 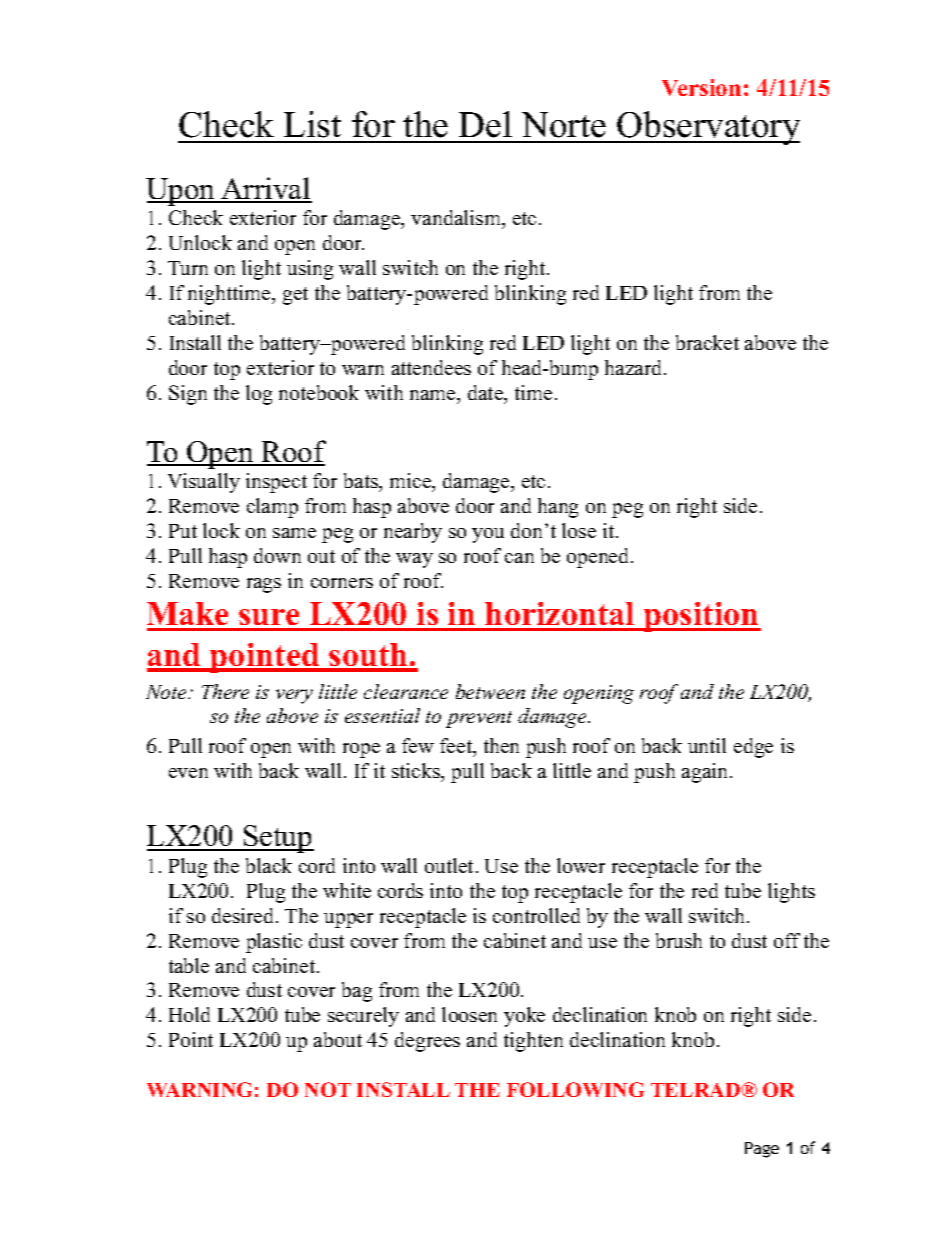 I want to click on again, so click(x=706, y=773).
